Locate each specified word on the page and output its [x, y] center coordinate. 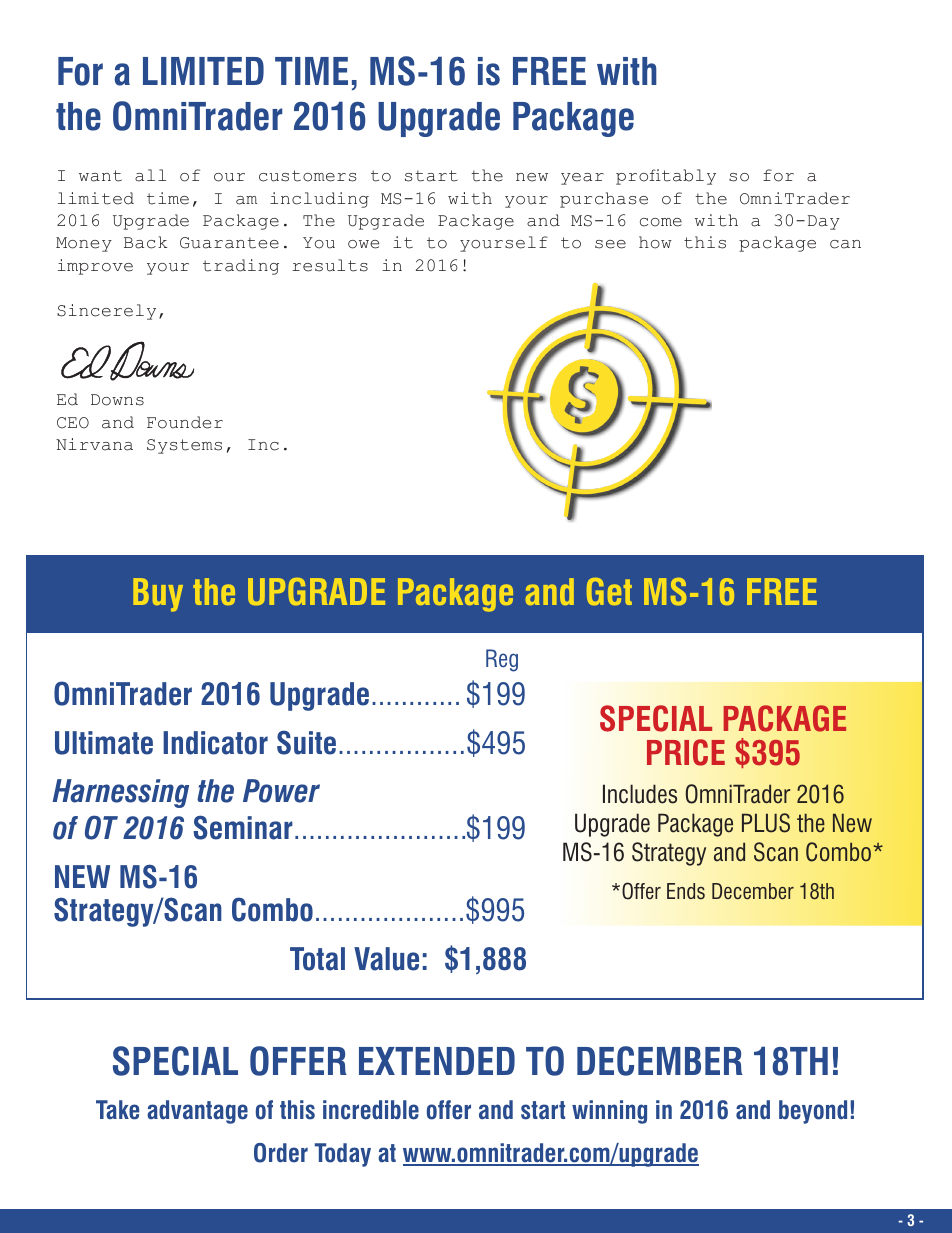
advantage [197, 1112]
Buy [158, 595]
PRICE [686, 752]
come [661, 222]
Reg [502, 660]
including [319, 200]
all [150, 175]
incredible [371, 1110]
